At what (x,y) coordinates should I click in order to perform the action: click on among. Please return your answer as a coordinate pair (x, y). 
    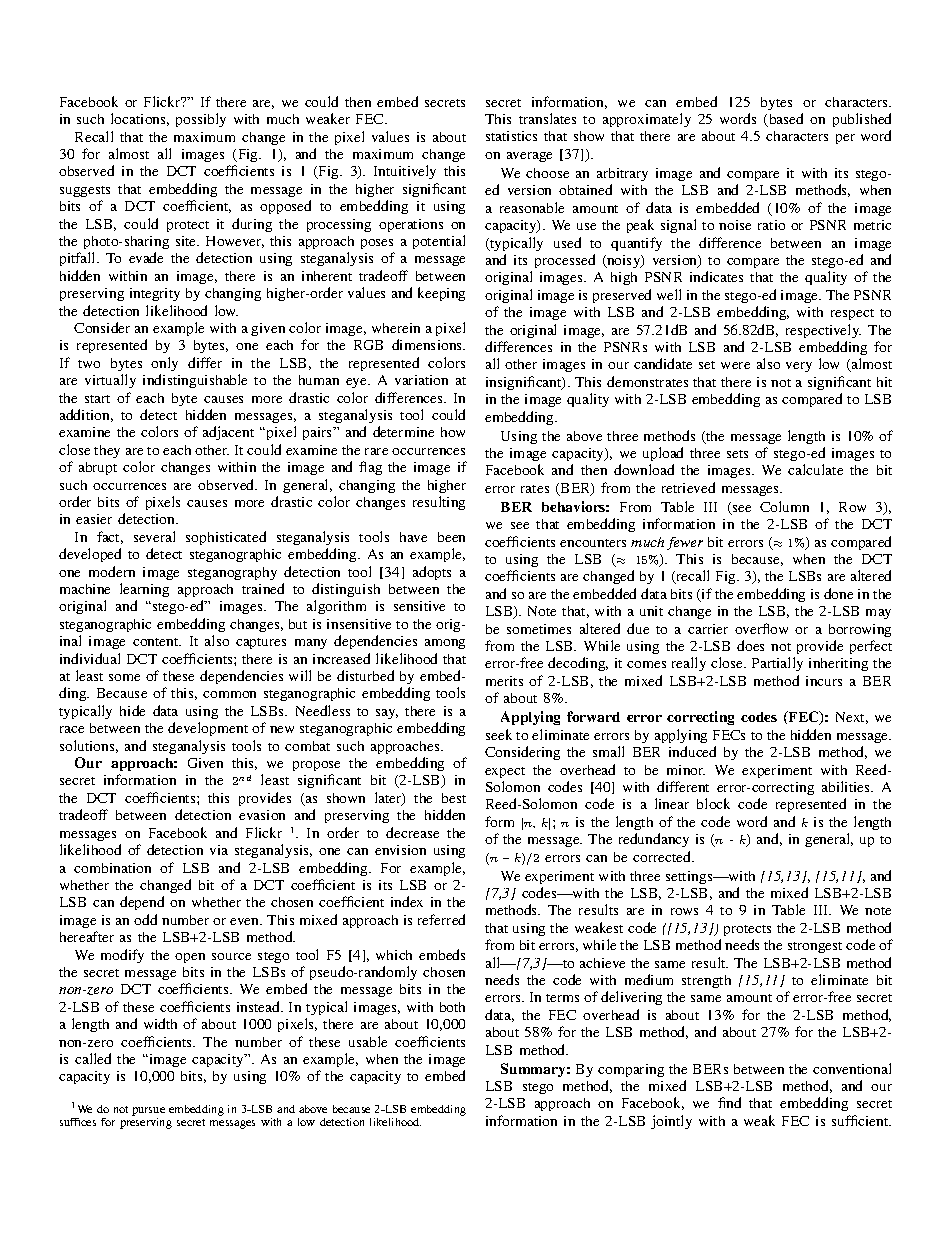
    Looking at the image, I should click on (445, 644).
